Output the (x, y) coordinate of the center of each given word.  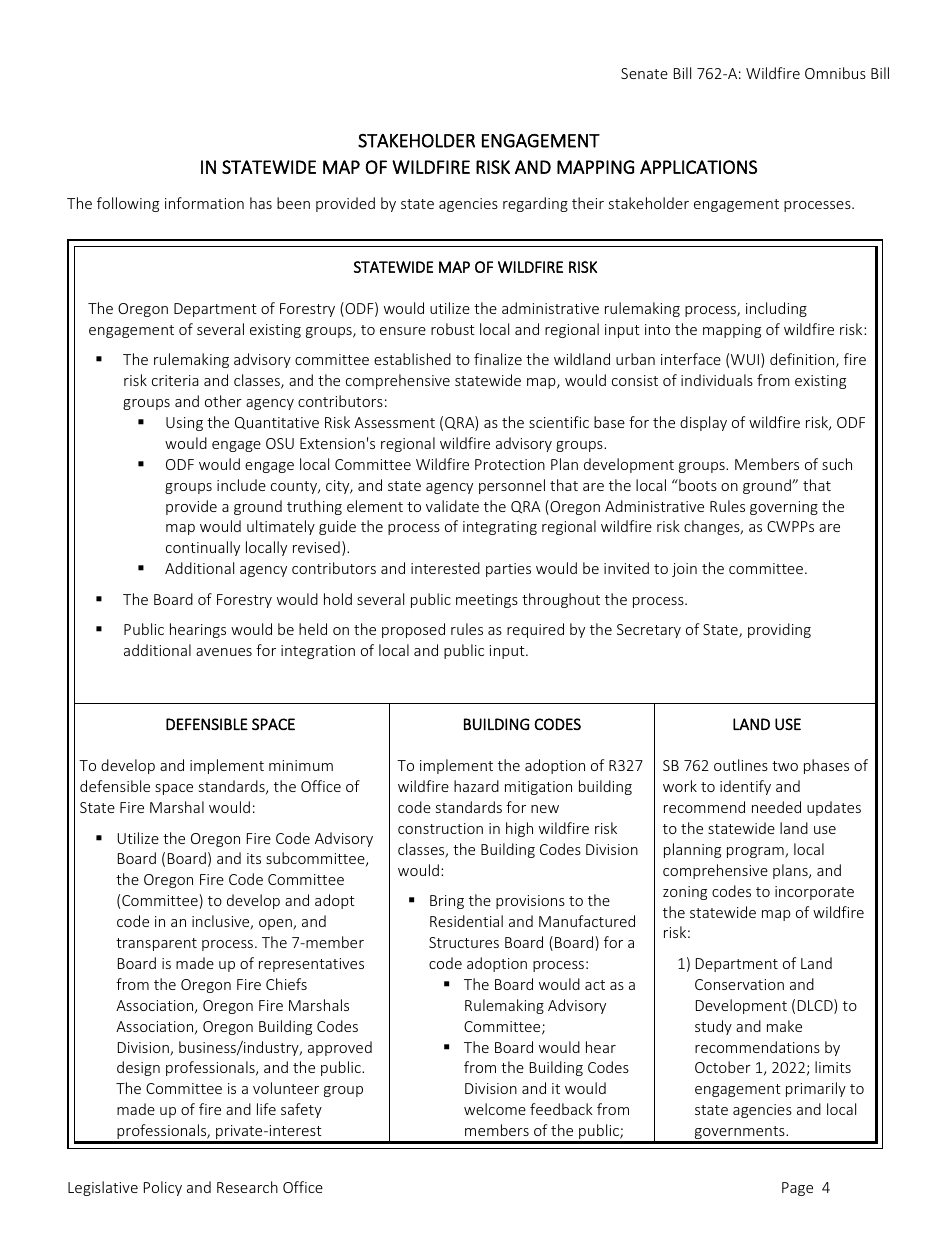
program (756, 852)
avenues (224, 652)
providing (779, 630)
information (204, 203)
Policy (163, 1188)
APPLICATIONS (698, 167)
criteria (175, 380)
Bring (447, 902)
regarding (535, 204)
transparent (156, 944)
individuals (717, 380)
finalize (498, 359)
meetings (487, 601)
